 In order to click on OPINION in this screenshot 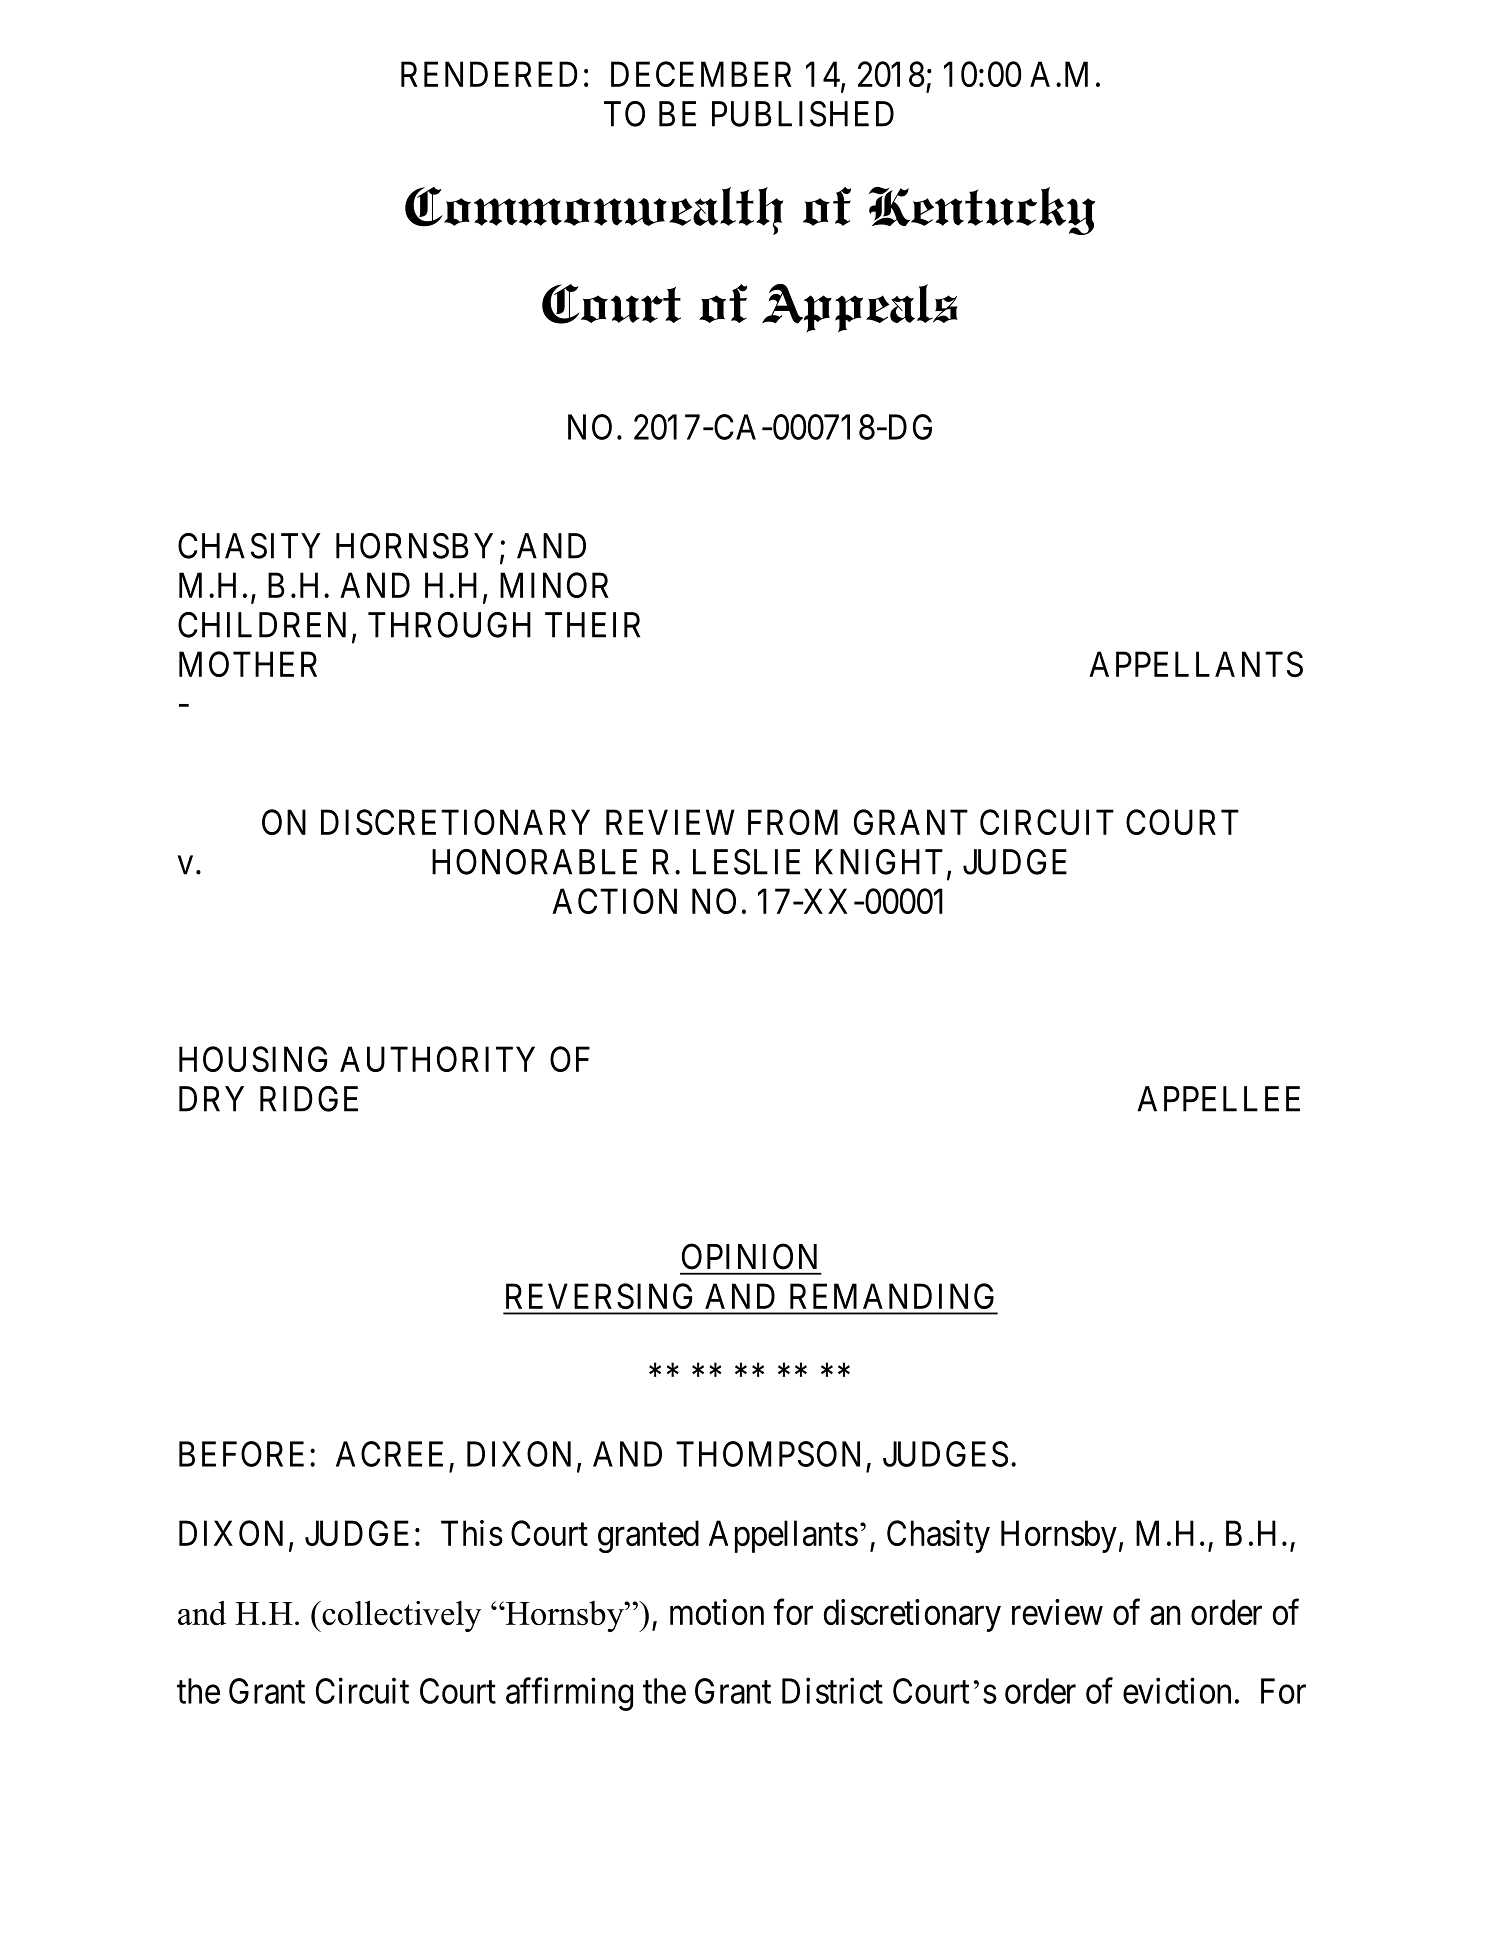, I will do `click(749, 1256)`.
